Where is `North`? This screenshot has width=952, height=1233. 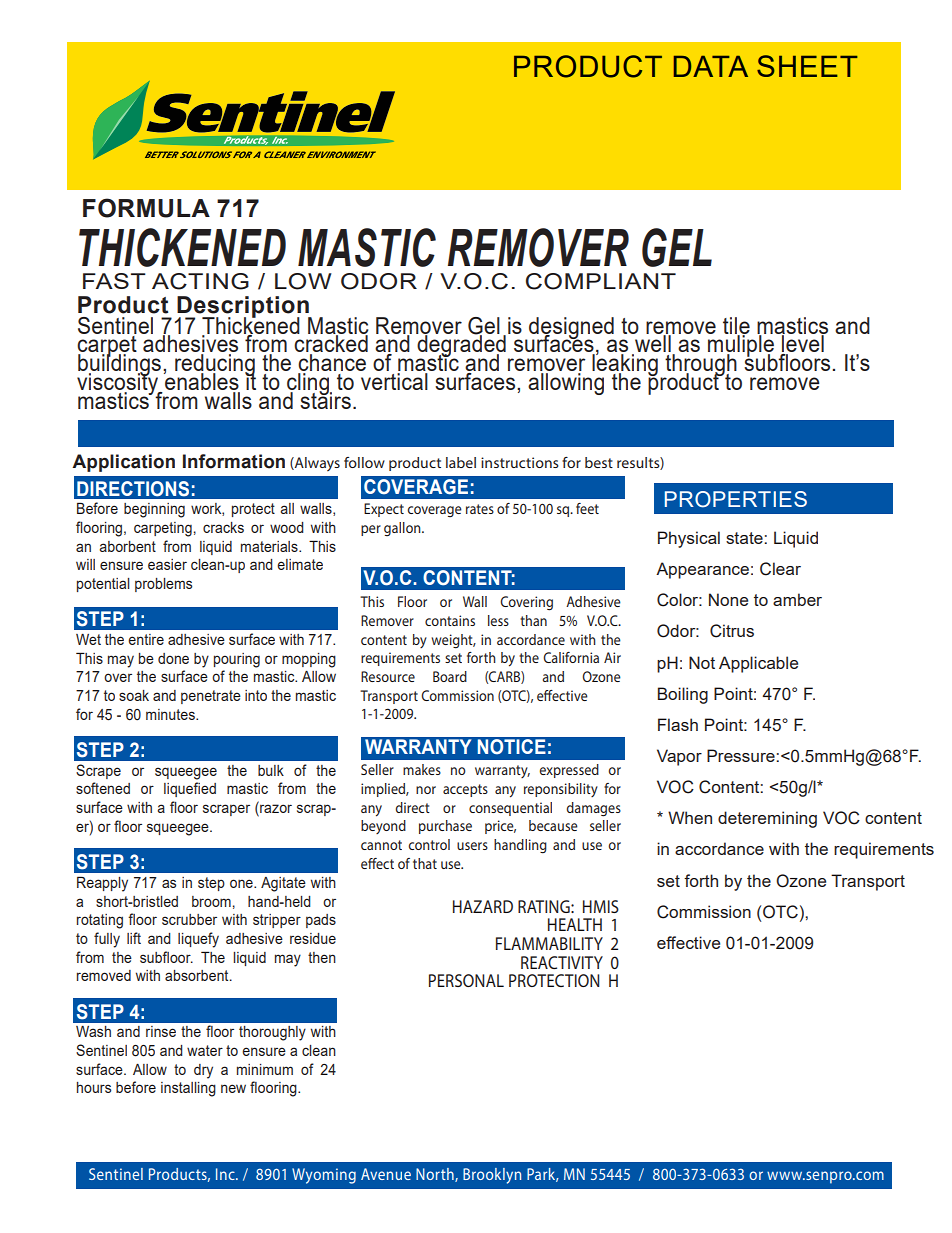
North is located at coordinates (436, 1175).
